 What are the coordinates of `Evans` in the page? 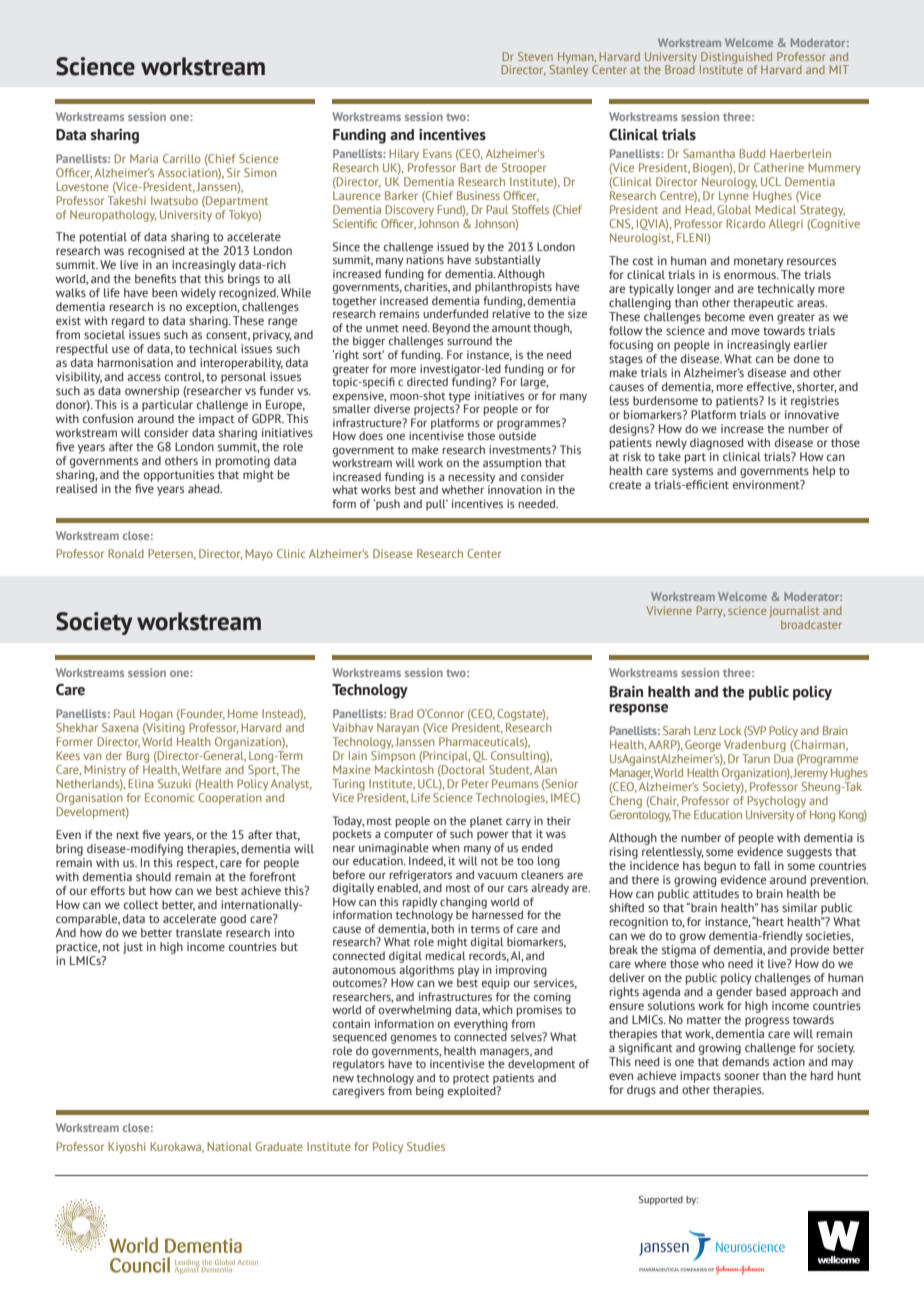 It's located at (437, 153).
